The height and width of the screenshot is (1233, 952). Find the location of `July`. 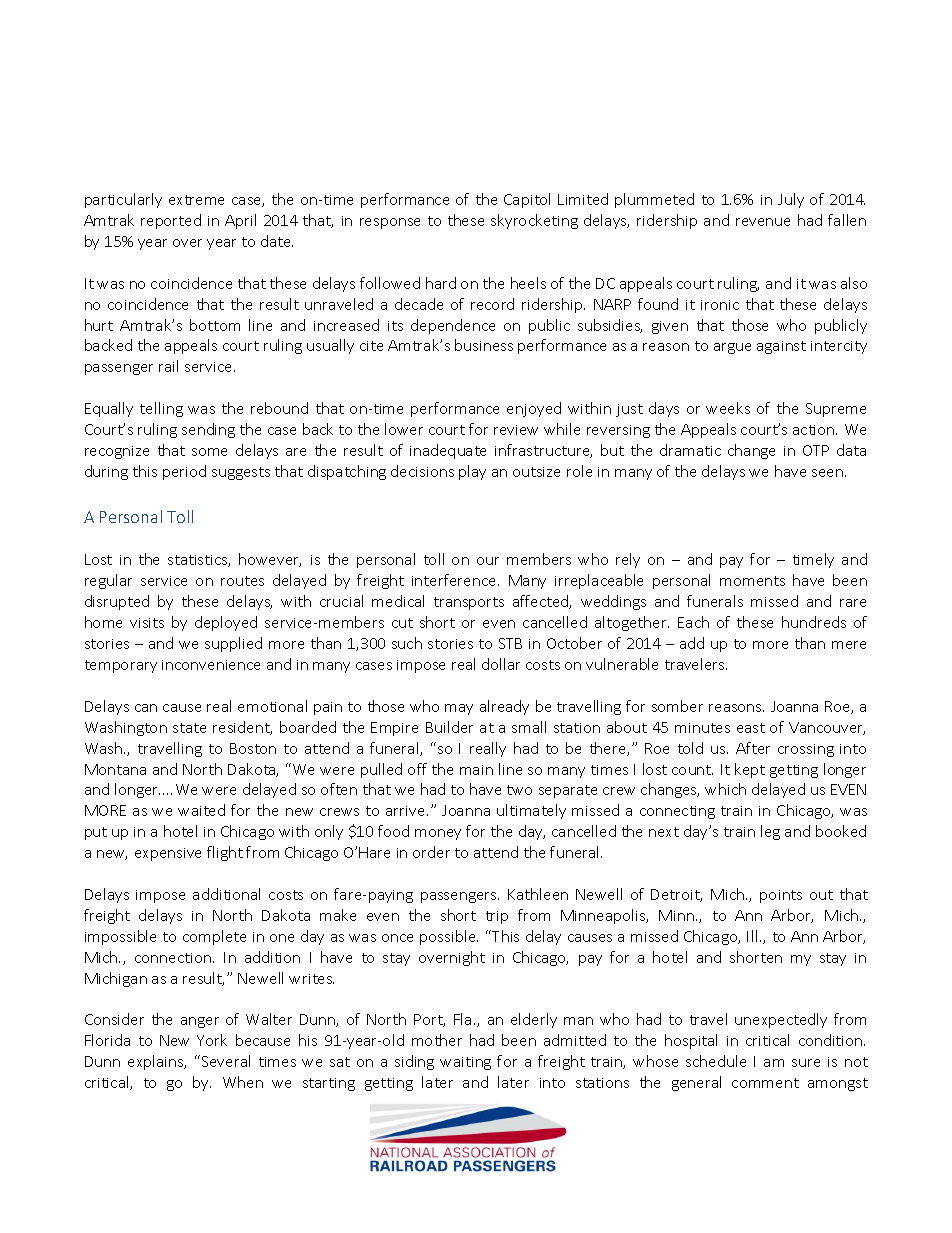

July is located at coordinates (791, 200).
